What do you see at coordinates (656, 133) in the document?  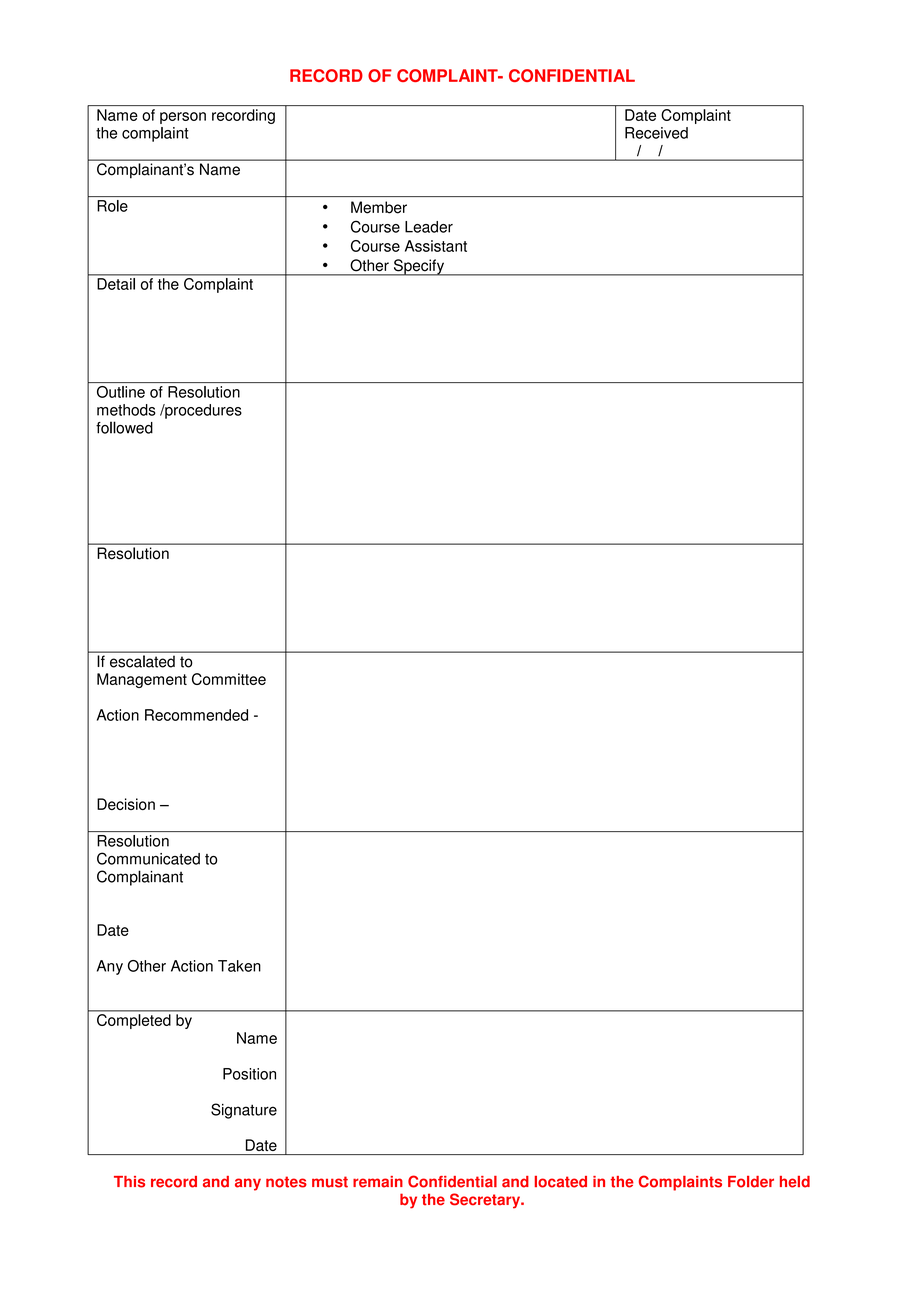 I see `Received` at bounding box center [656, 133].
